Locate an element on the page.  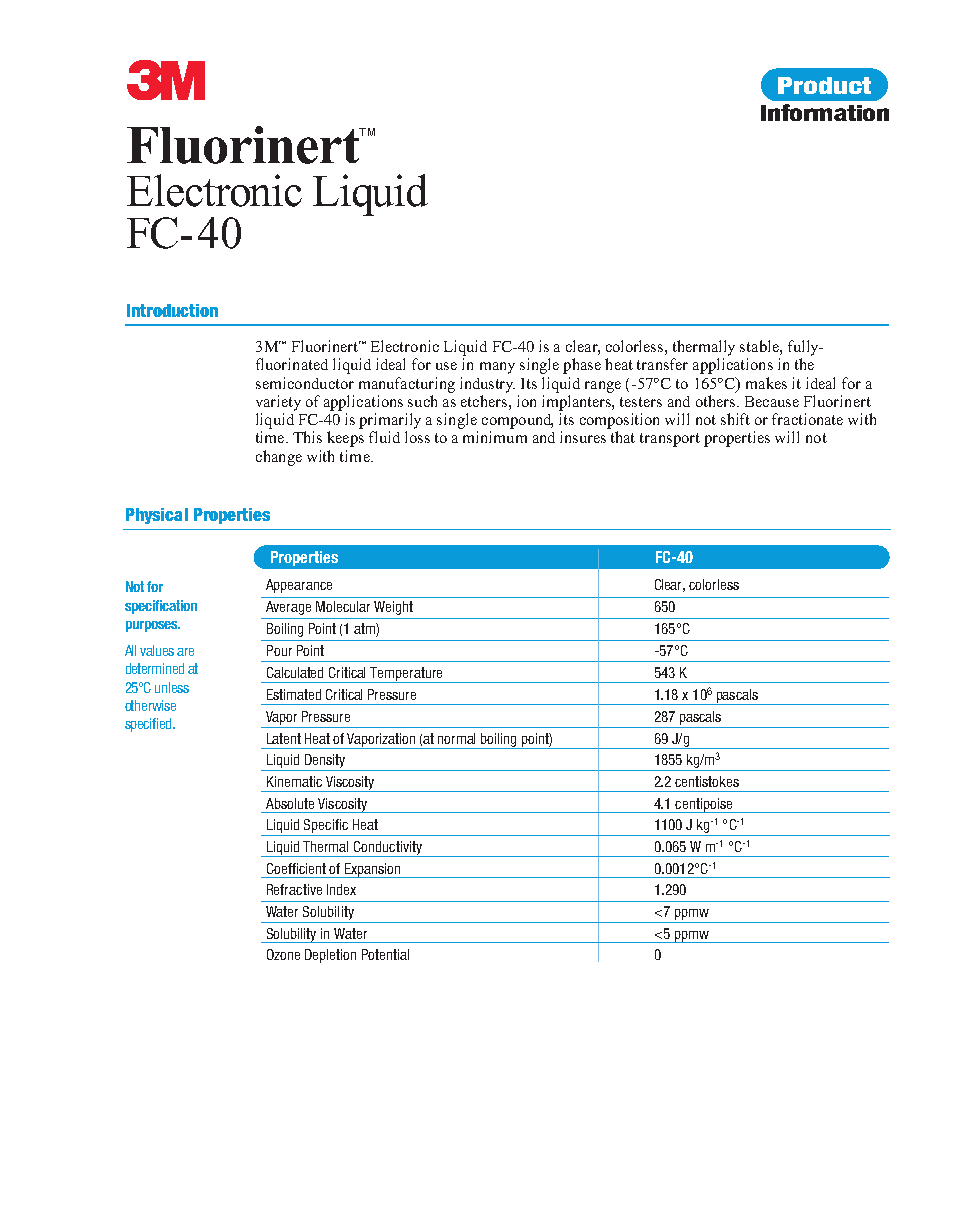
change is located at coordinates (279, 458).
